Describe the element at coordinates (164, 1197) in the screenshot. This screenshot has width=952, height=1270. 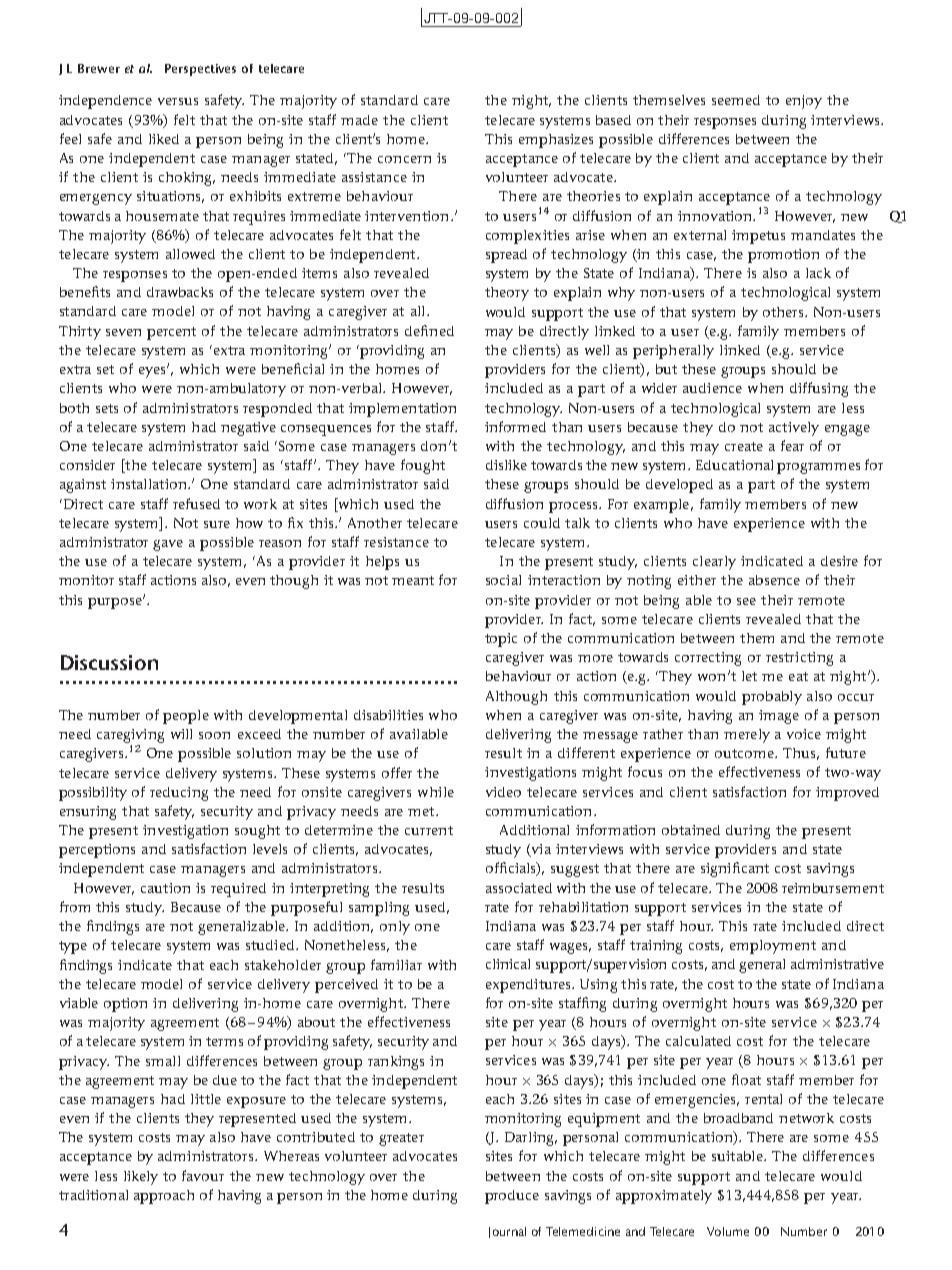
I see `approach` at that location.
